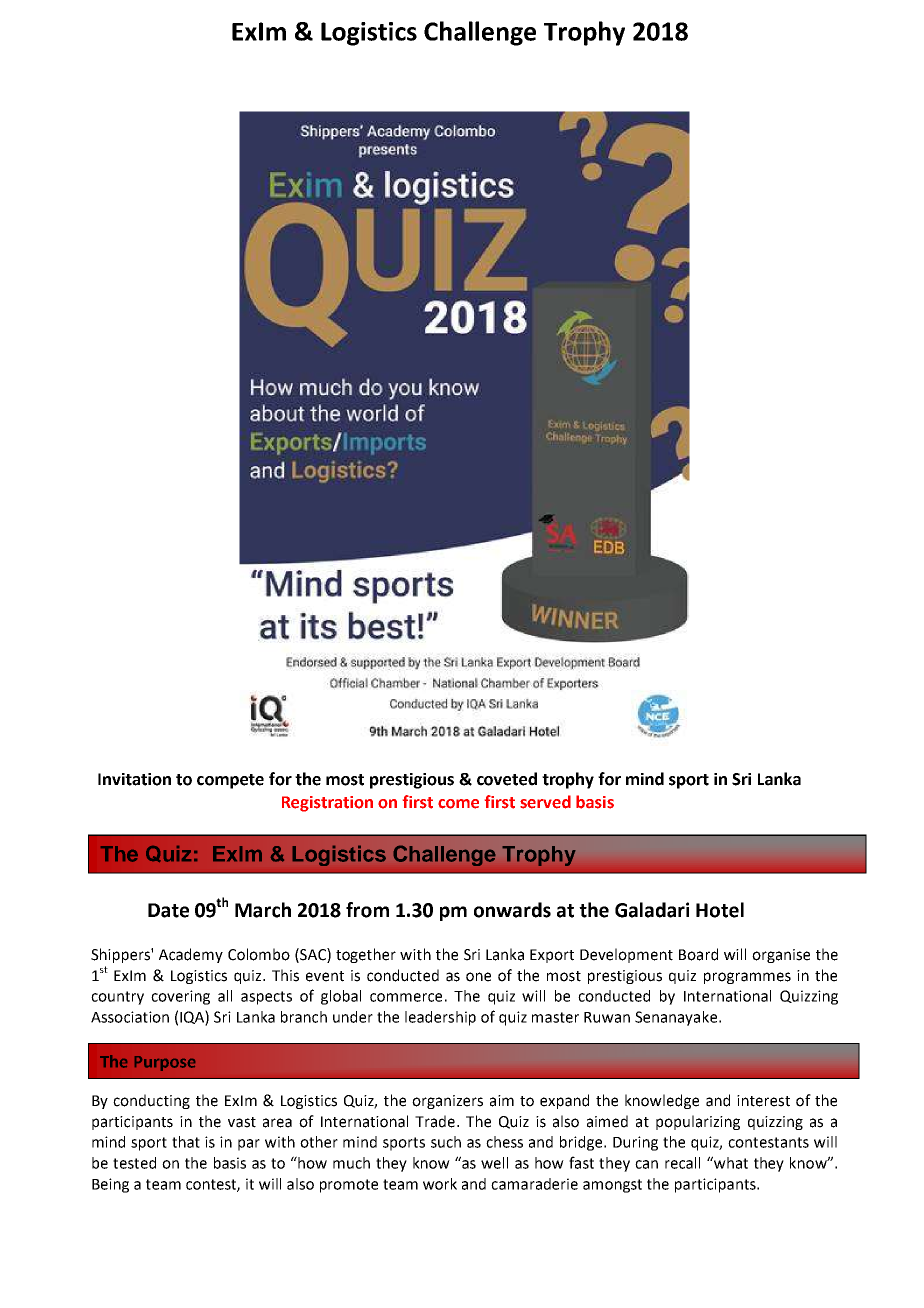  What do you see at coordinates (747, 978) in the document?
I see `programmes` at bounding box center [747, 978].
